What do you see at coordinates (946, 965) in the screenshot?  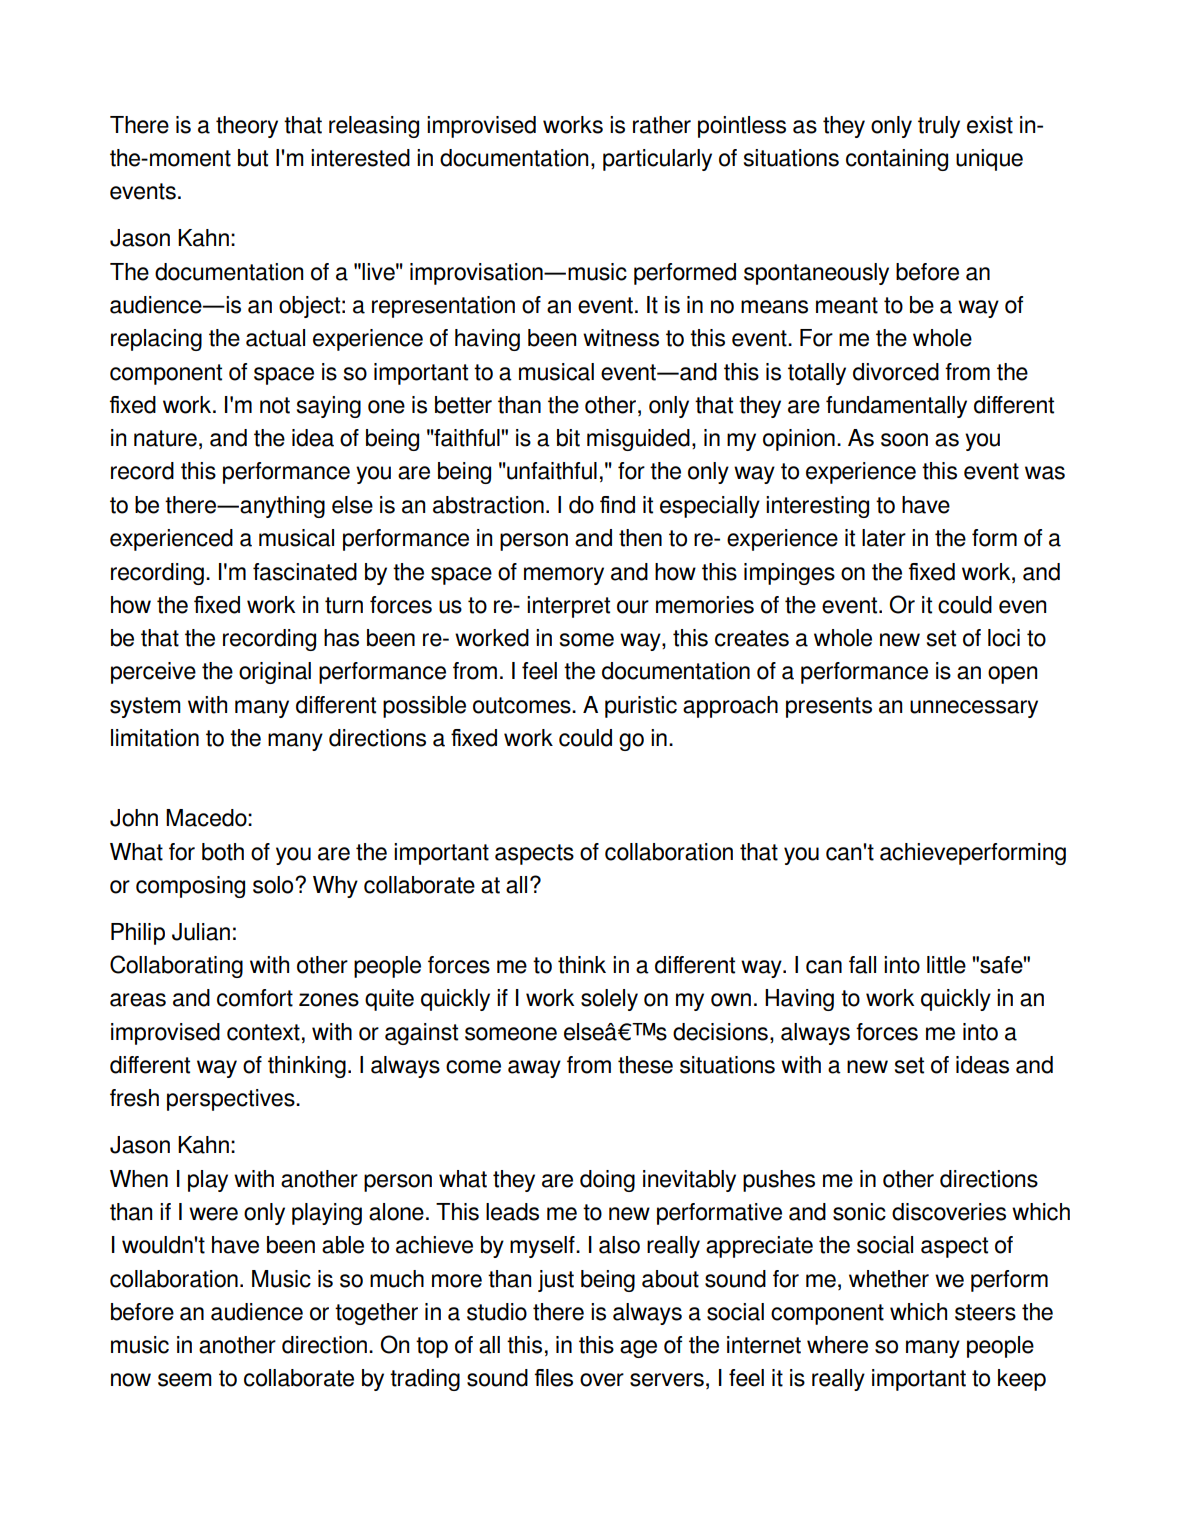 I see `little` at bounding box center [946, 965].
